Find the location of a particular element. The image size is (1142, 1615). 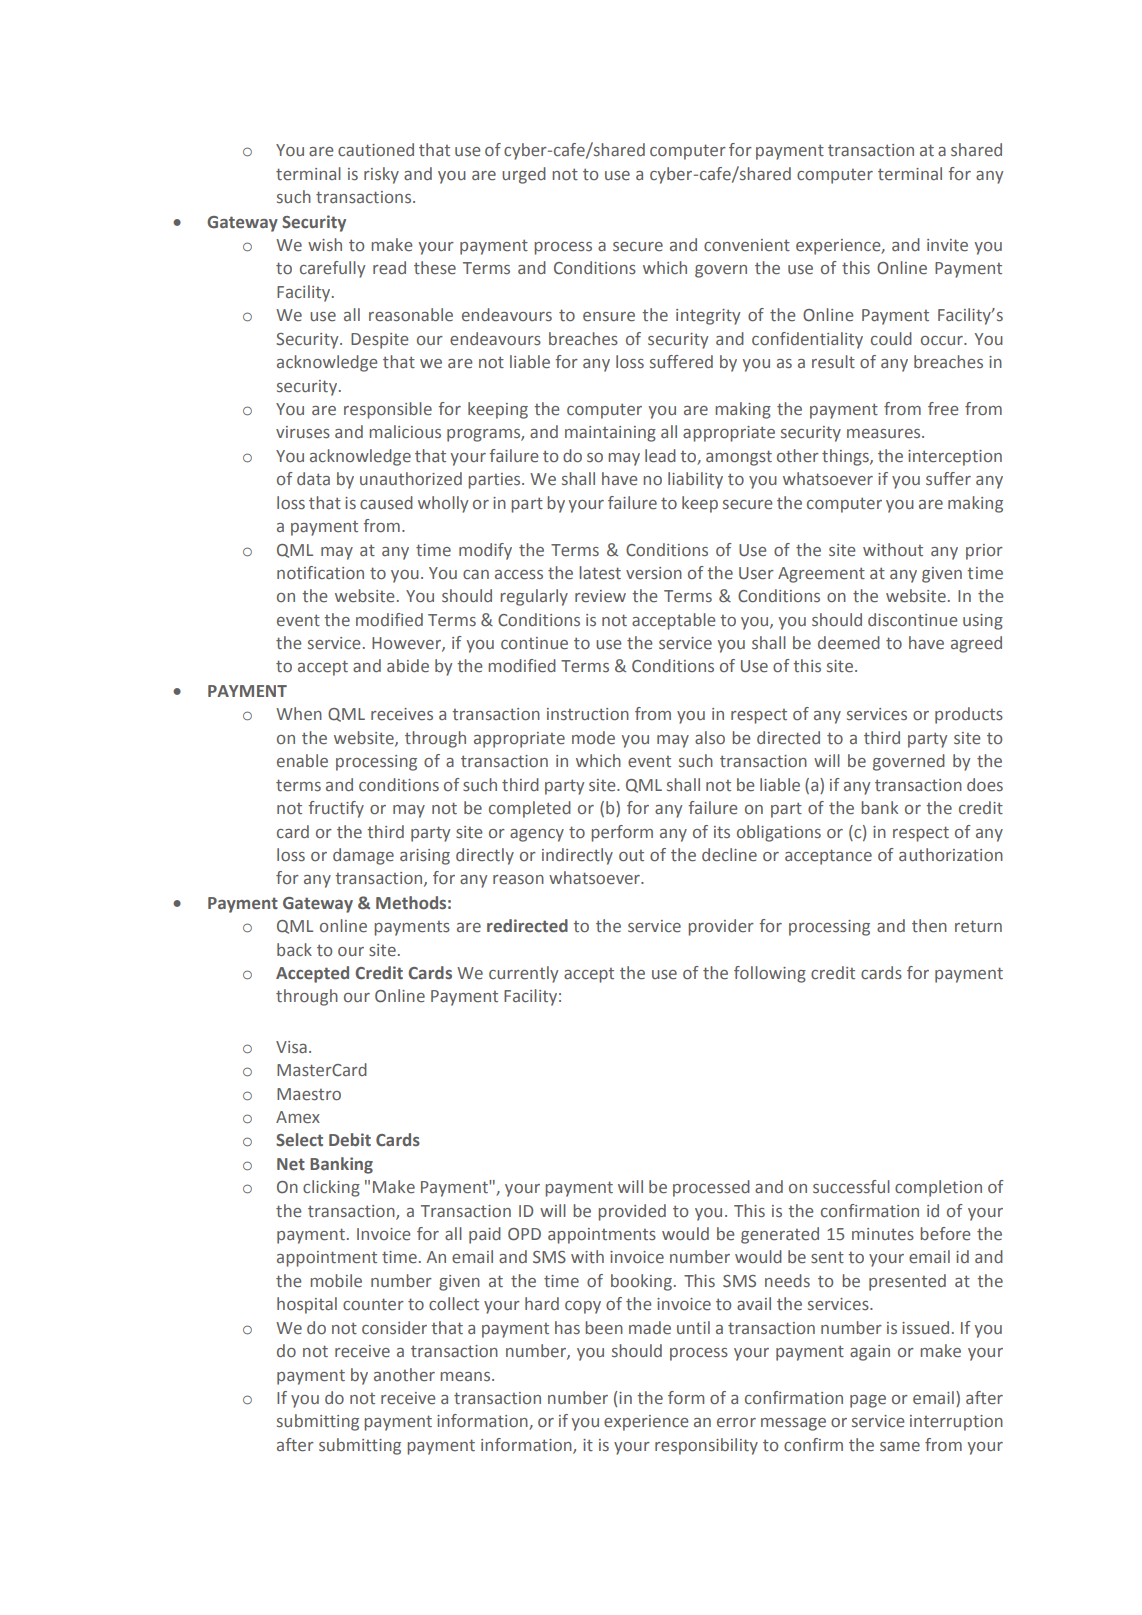

invite is located at coordinates (947, 245).
